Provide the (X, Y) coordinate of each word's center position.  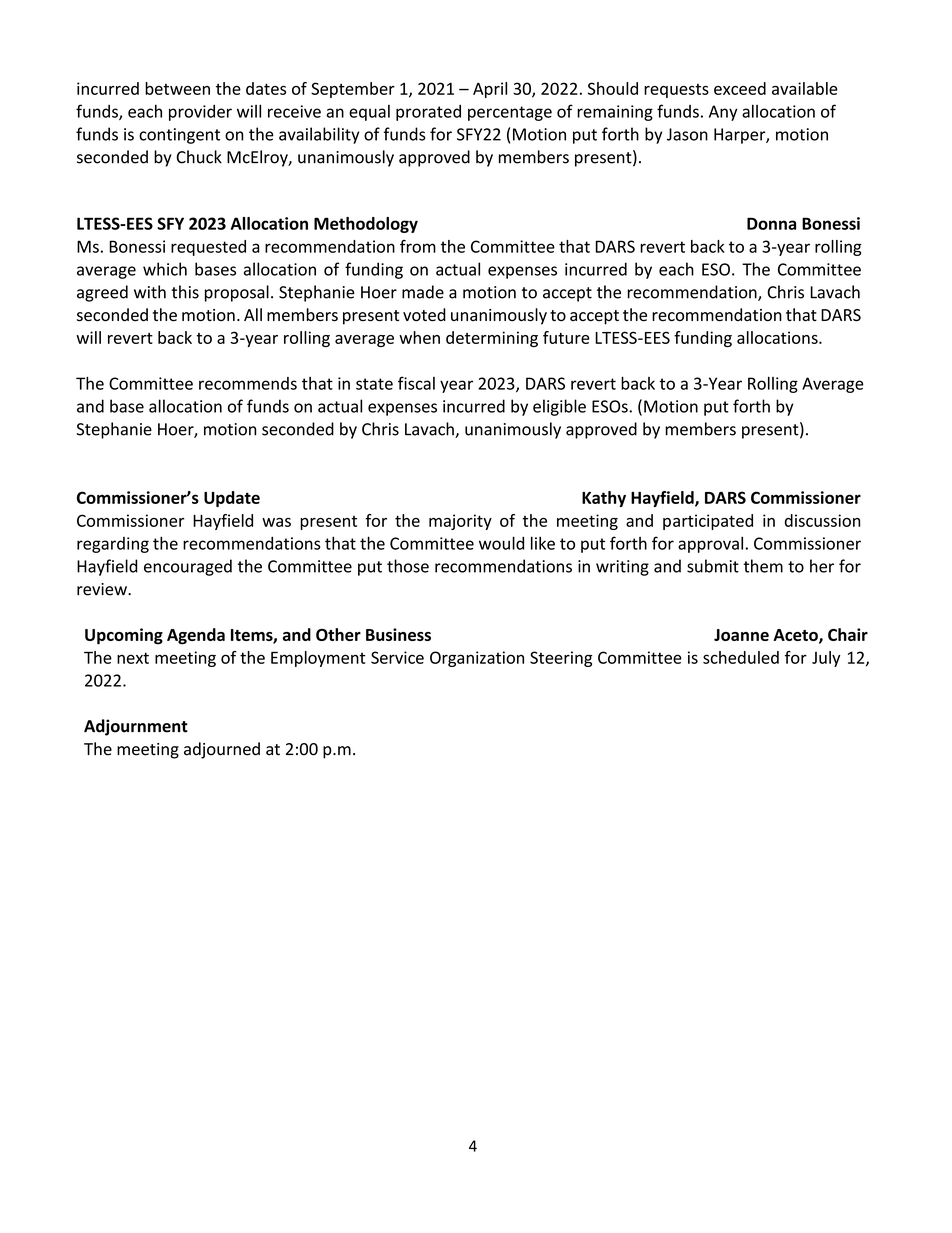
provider (200, 113)
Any (723, 113)
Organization (477, 659)
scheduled (741, 657)
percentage (510, 113)
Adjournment (136, 727)
